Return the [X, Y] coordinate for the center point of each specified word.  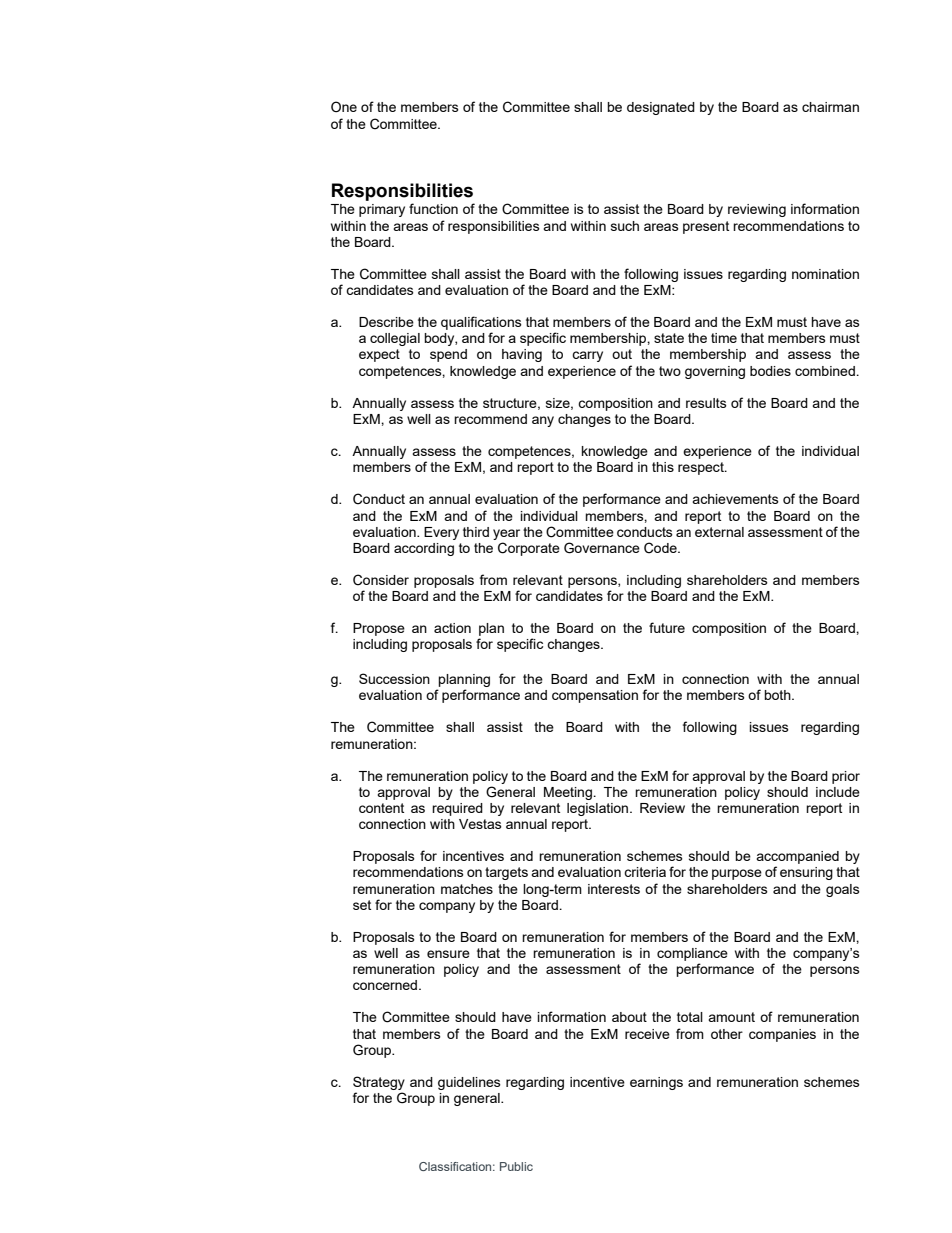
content [381, 808]
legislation [599, 809]
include [838, 792]
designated [661, 108]
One [344, 106]
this [663, 467]
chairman [830, 107]
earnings [656, 1083]
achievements [735, 499]
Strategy [379, 1083]
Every [441, 533]
